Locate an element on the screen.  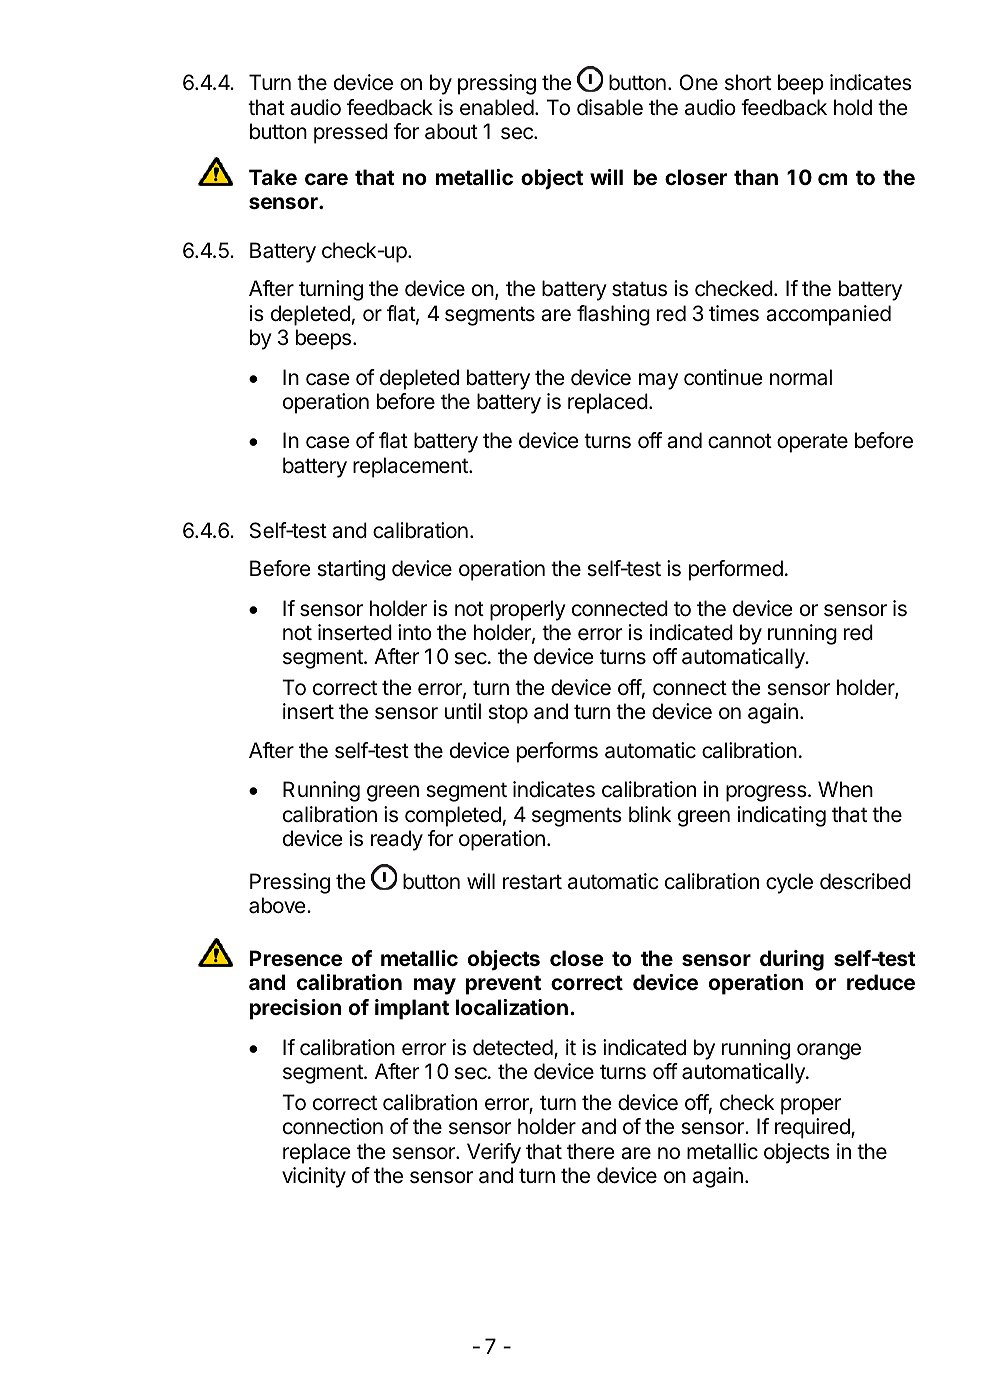
above is located at coordinates (278, 905).
